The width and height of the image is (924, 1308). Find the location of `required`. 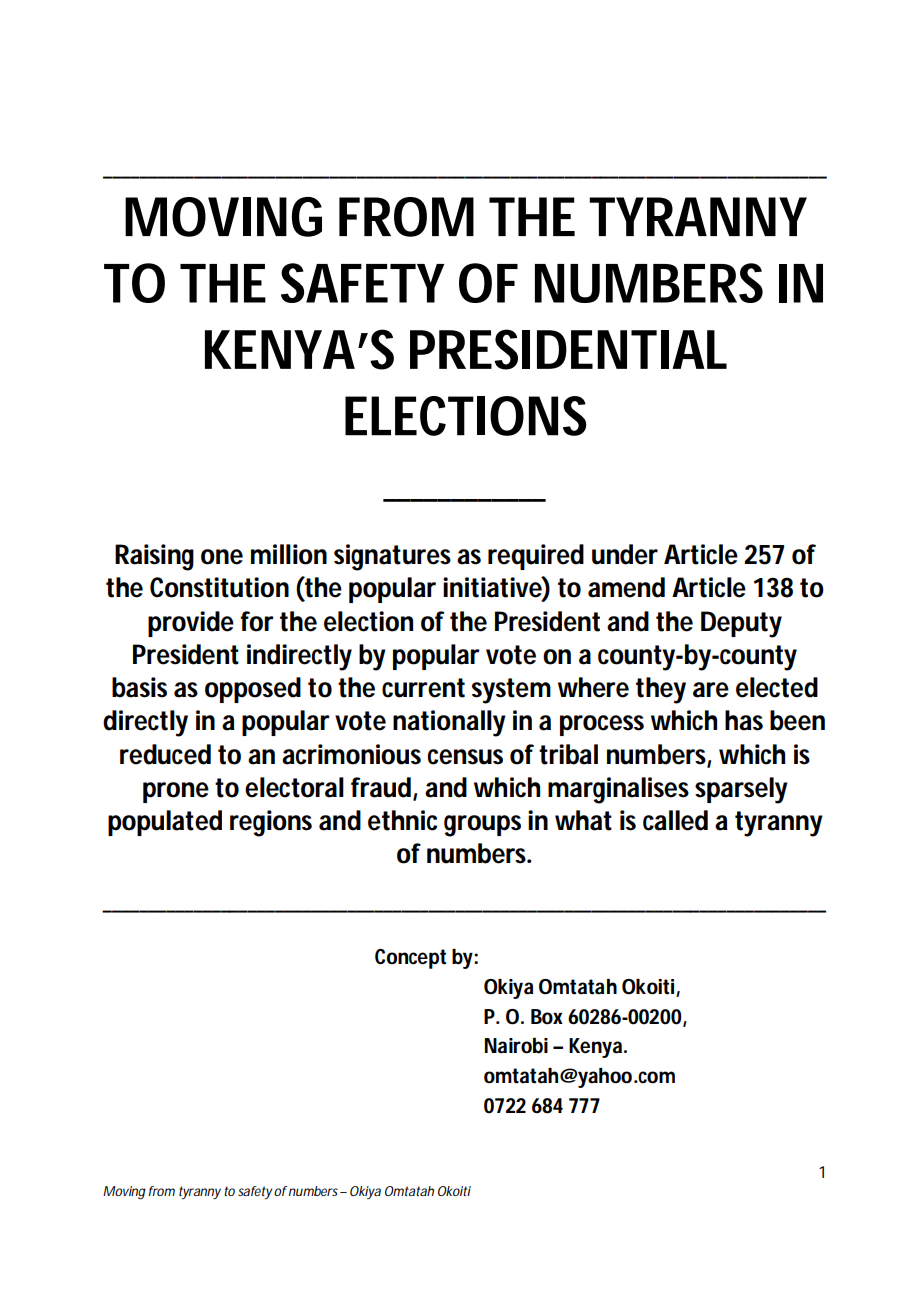

required is located at coordinates (536, 557).
